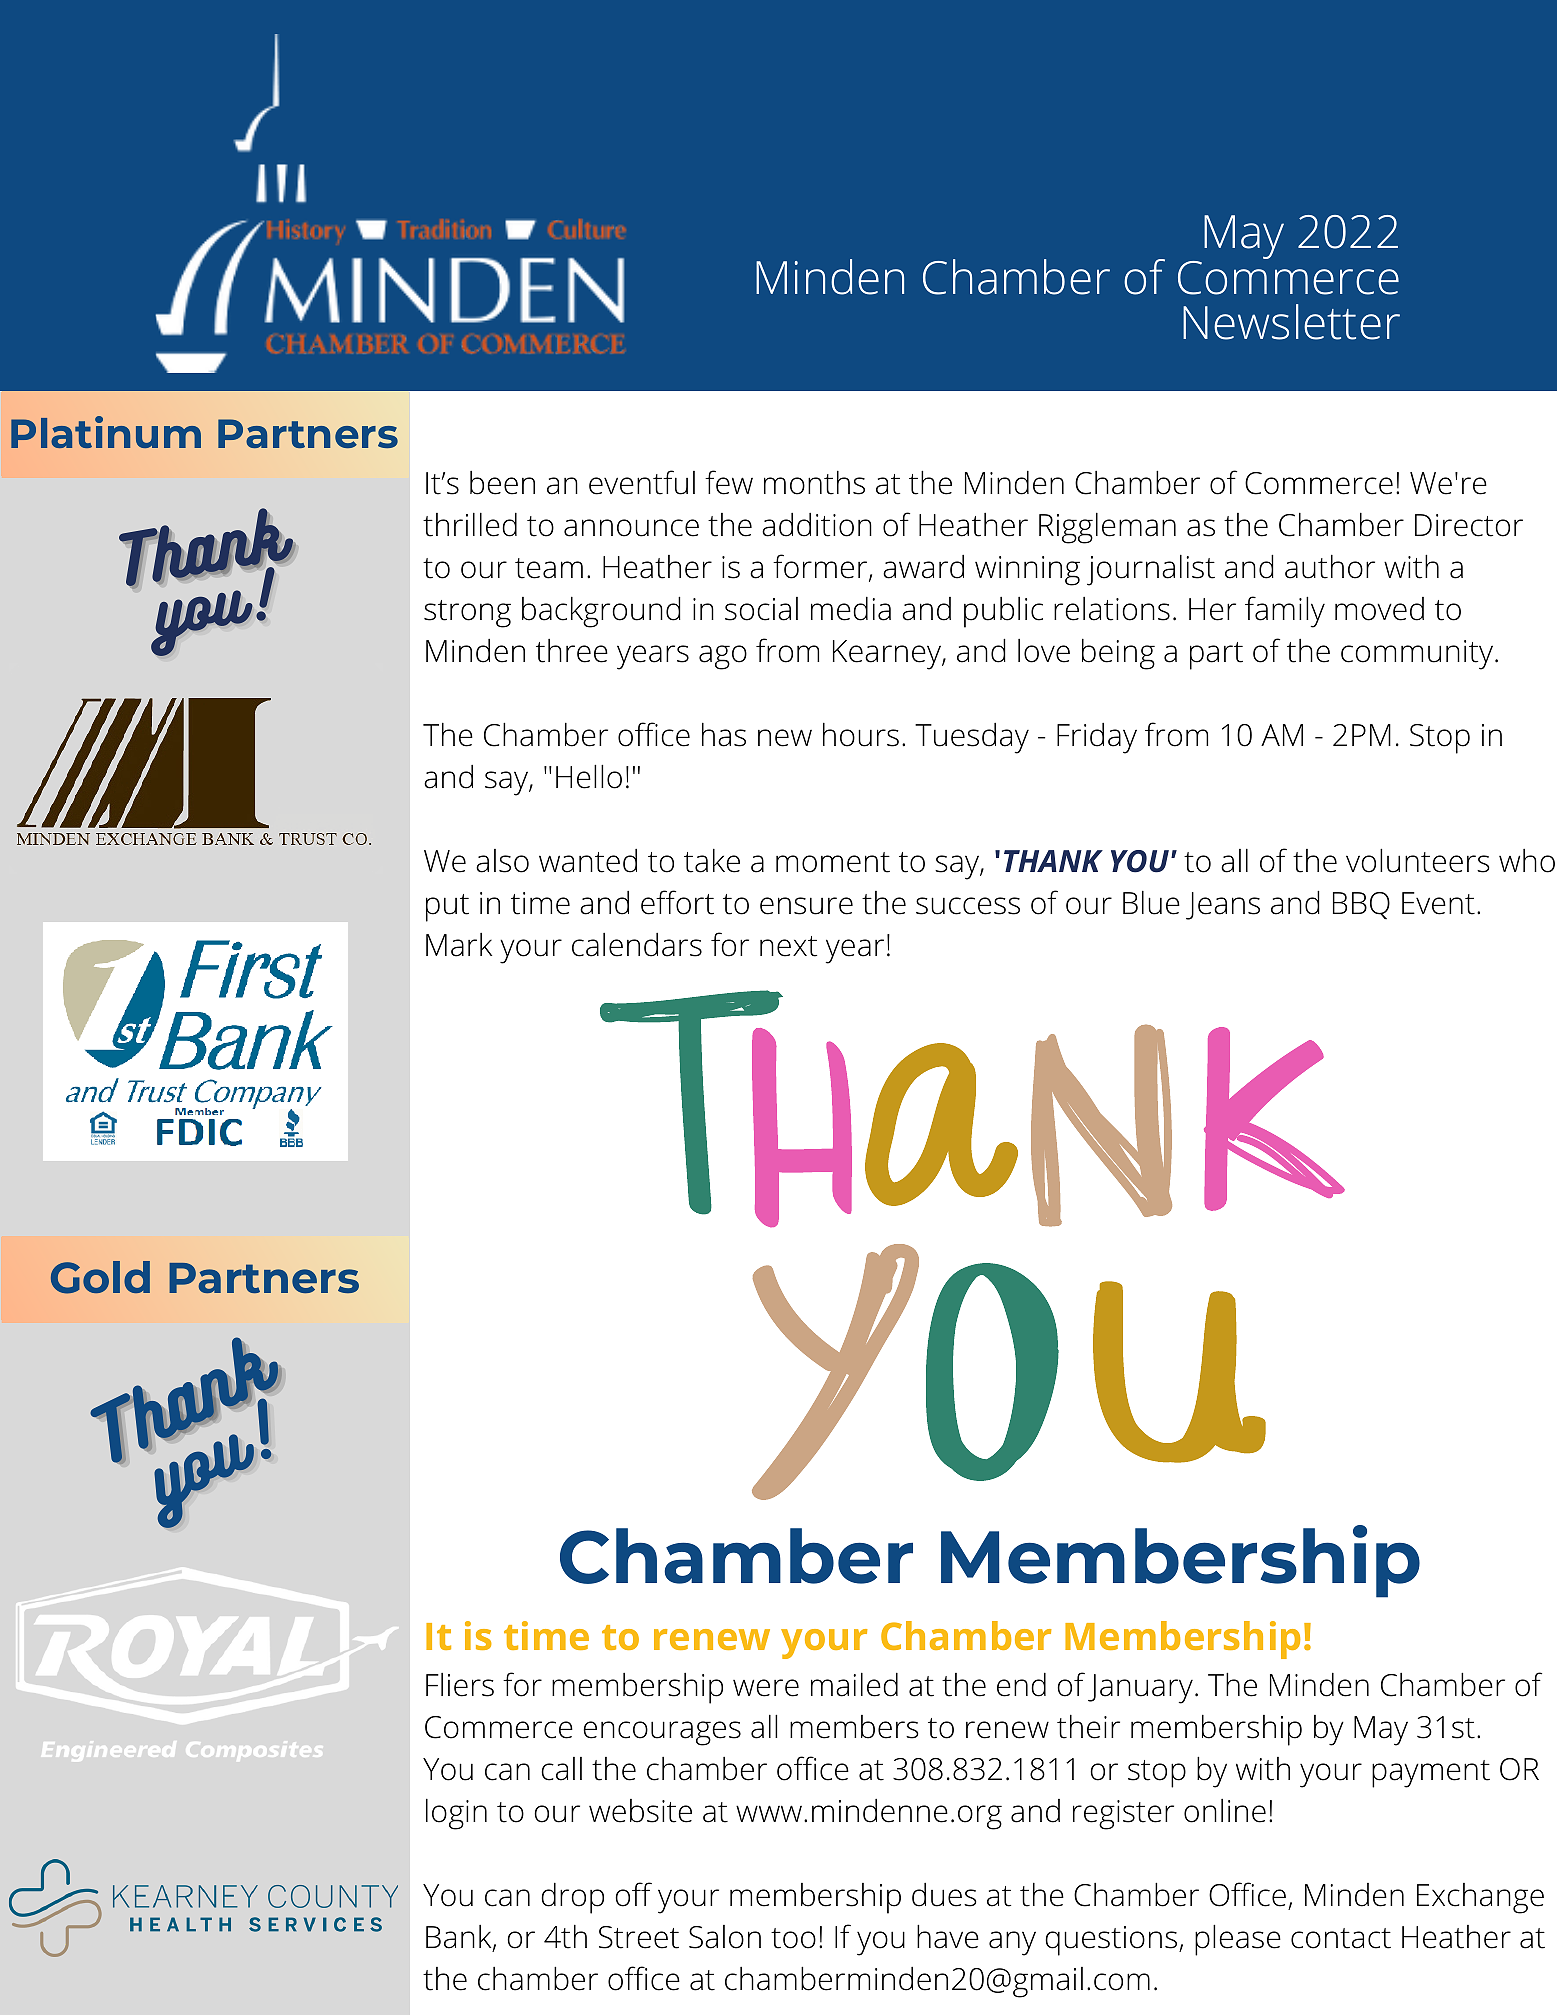  I want to click on months, so click(814, 483).
